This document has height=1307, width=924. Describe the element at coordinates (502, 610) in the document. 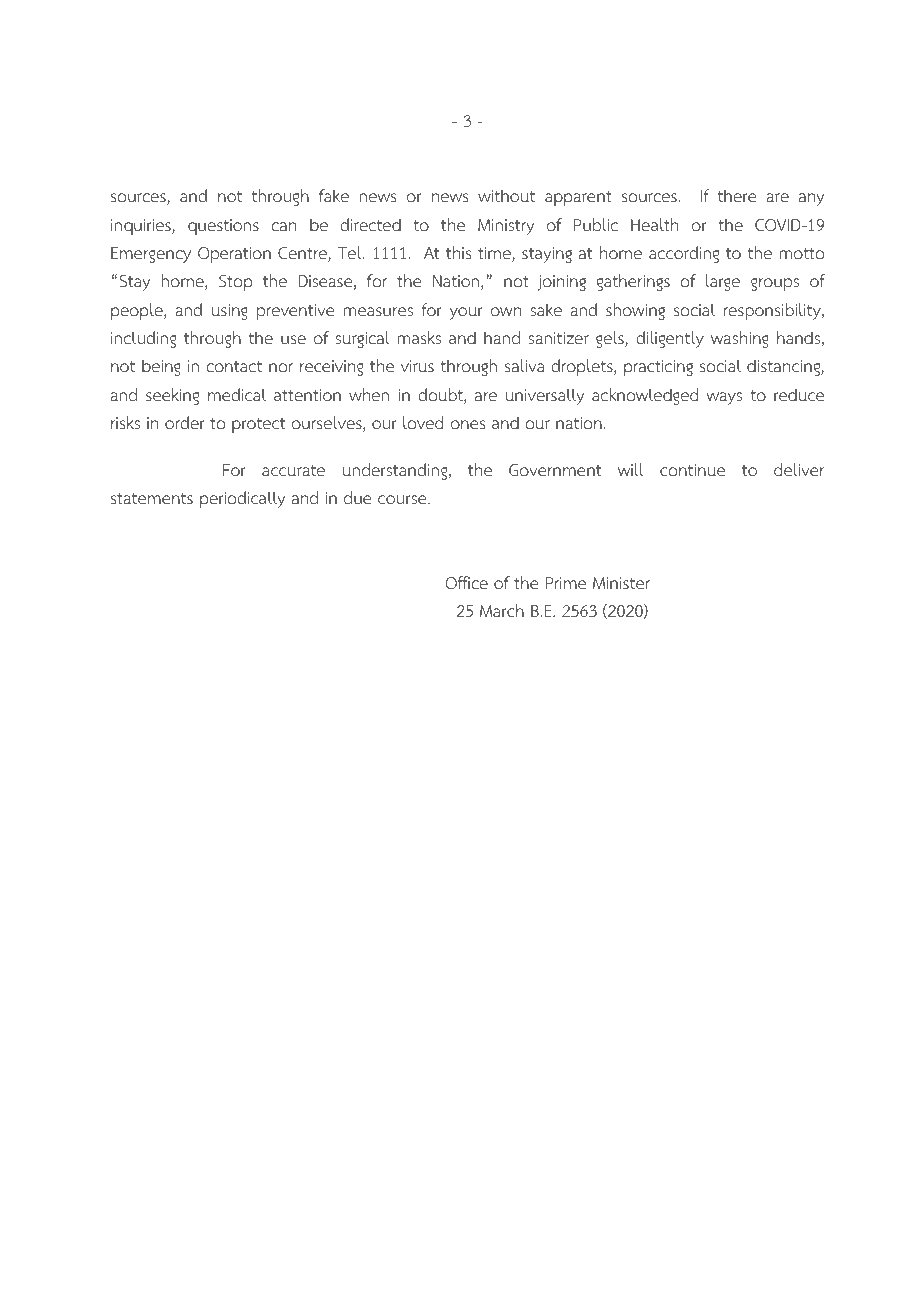

I see `March` at that location.
